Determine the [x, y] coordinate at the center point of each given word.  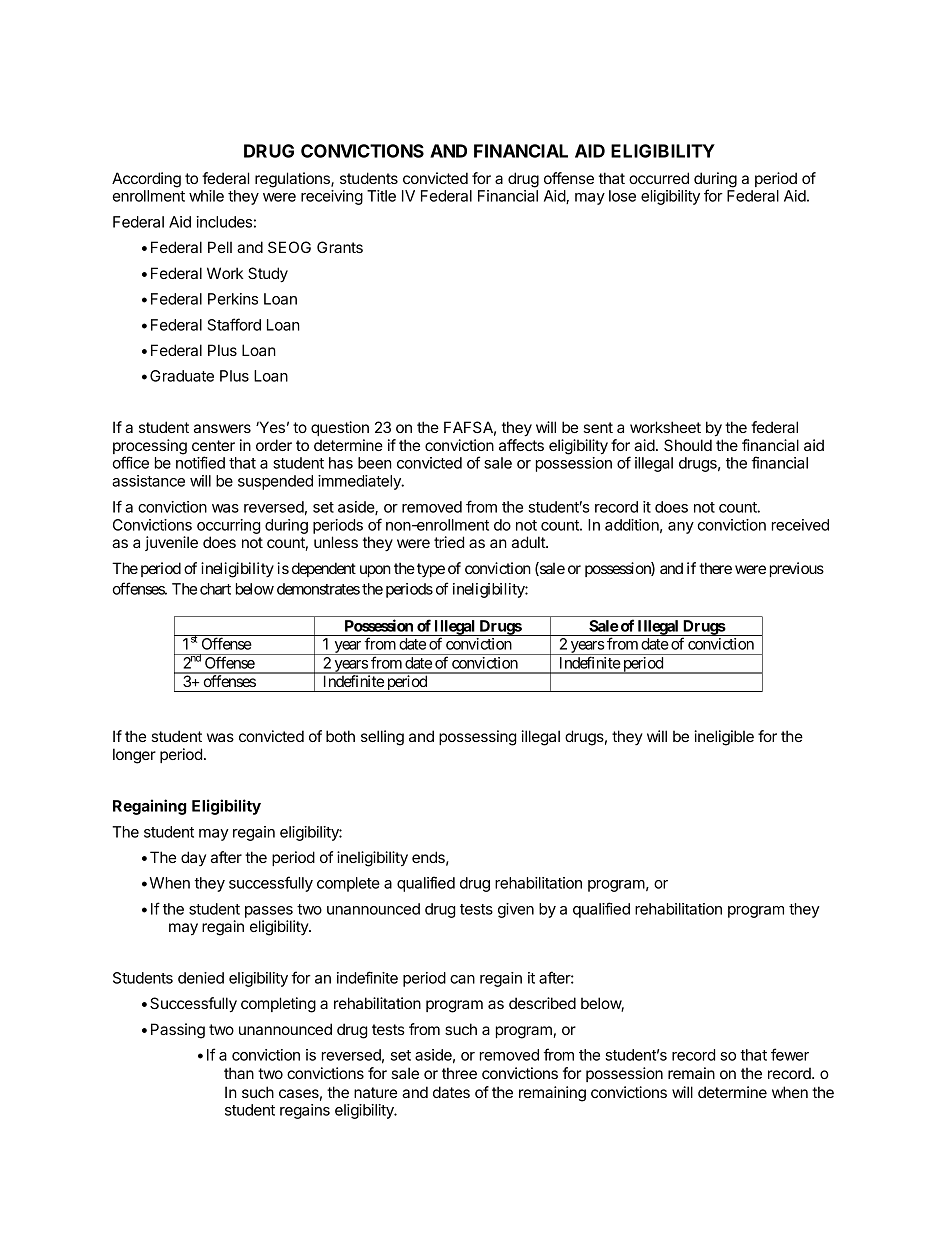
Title [381, 196]
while [206, 196]
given [516, 910]
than [239, 1073]
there [715, 568]
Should [688, 445]
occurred [659, 178]
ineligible [724, 738]
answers [222, 428]
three [459, 1073]
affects [521, 445]
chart [215, 589]
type [431, 570]
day [193, 858]
